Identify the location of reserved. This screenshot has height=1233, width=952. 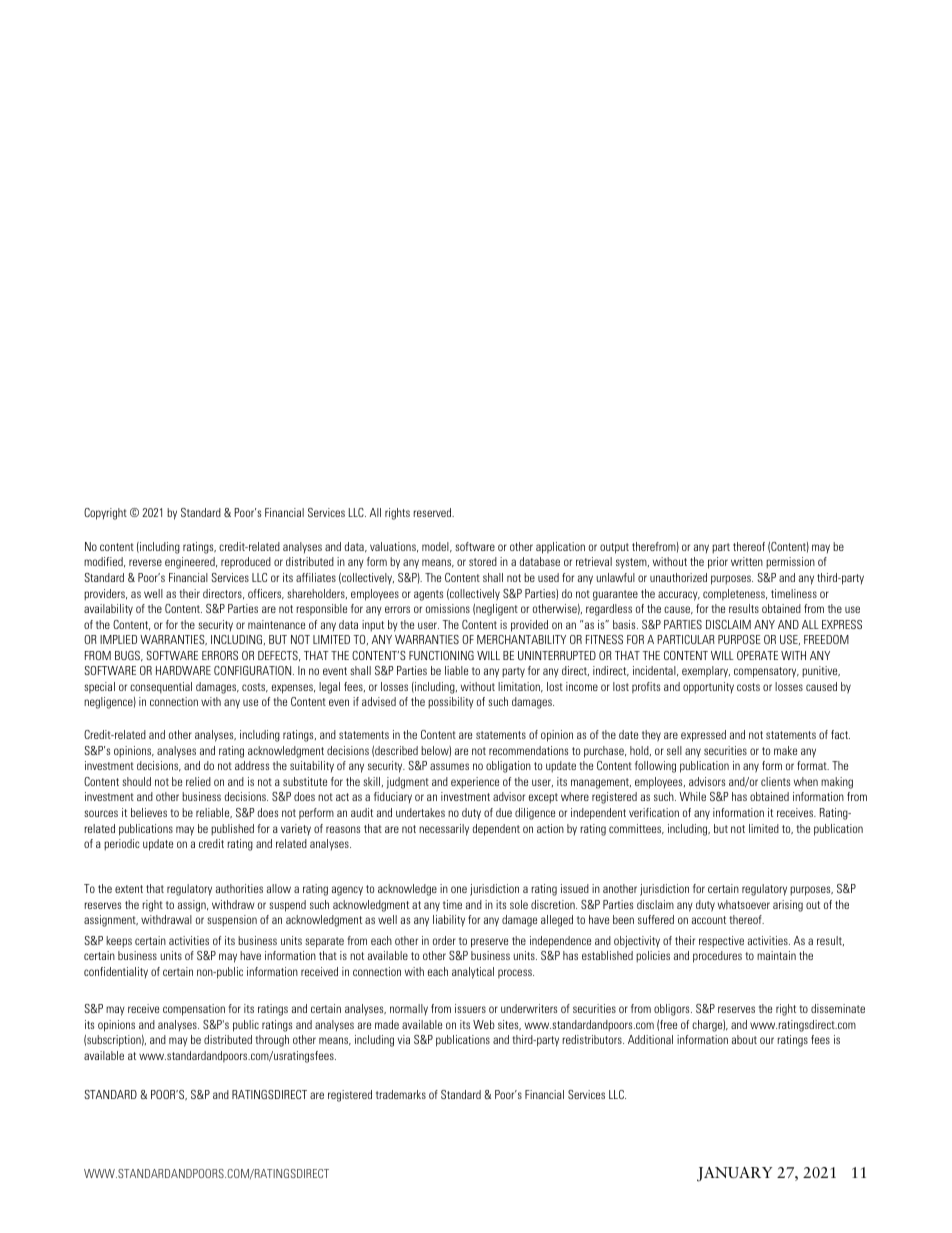
(434, 512).
